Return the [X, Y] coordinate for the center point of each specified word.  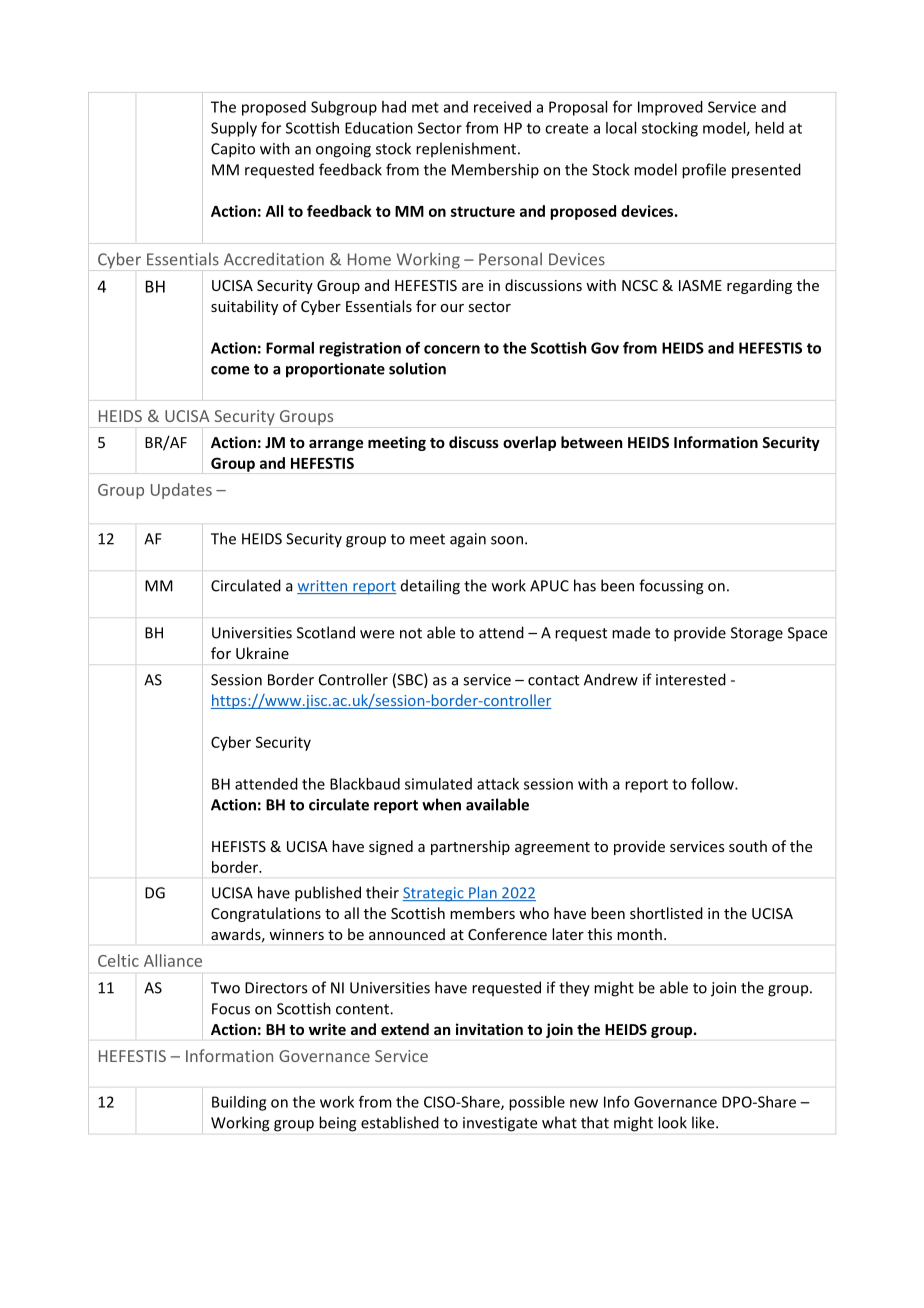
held [769, 128]
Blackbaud [365, 784]
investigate [500, 1124]
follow [713, 784]
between [591, 442]
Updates [181, 491]
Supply [234, 129]
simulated [438, 784]
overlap [529, 443]
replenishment [467, 149]
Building [239, 1103]
